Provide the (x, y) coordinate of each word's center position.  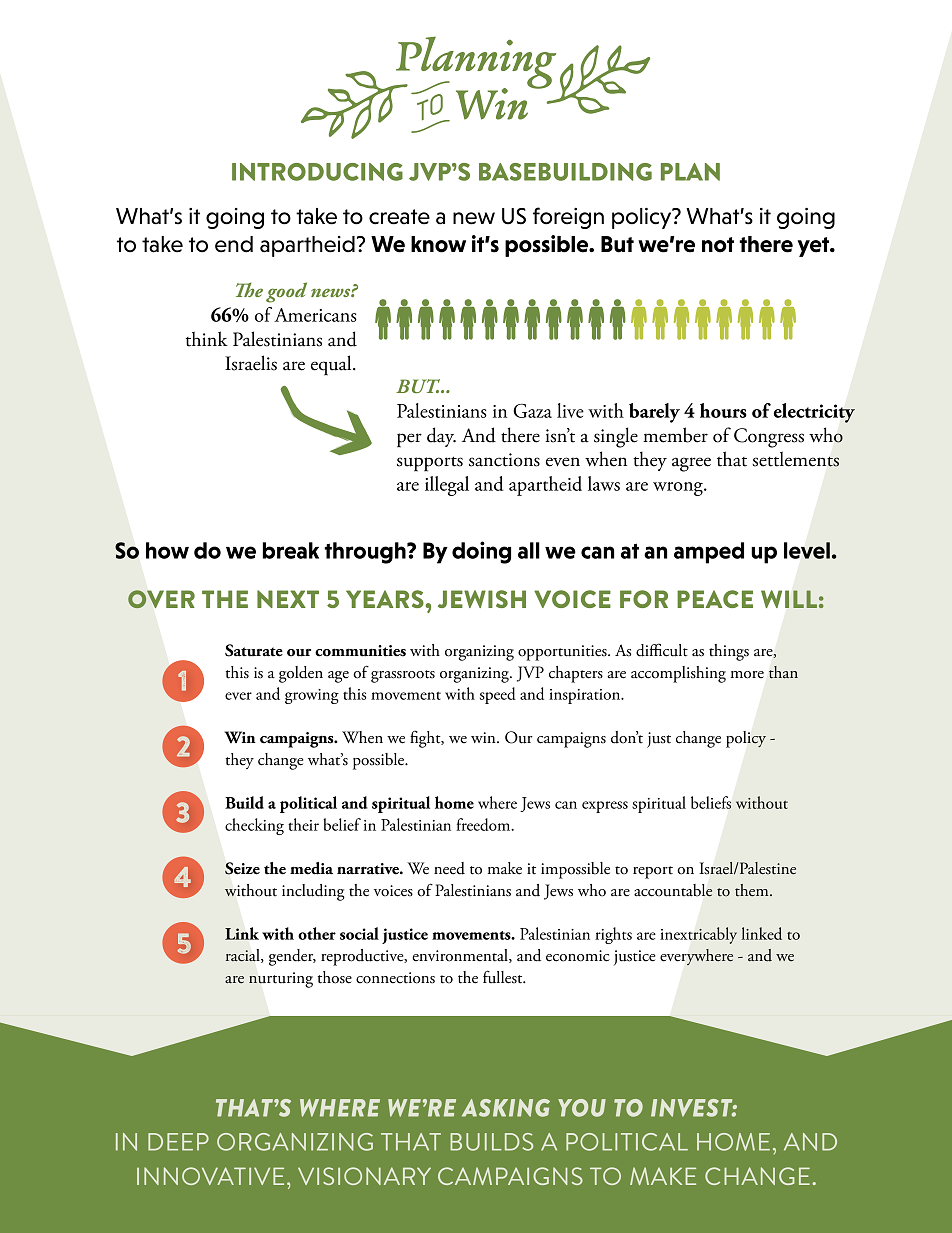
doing (481, 552)
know (438, 244)
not (718, 245)
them (753, 890)
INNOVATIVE (210, 1176)
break (290, 550)
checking (254, 826)
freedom (484, 824)
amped (709, 553)
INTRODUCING (317, 172)
